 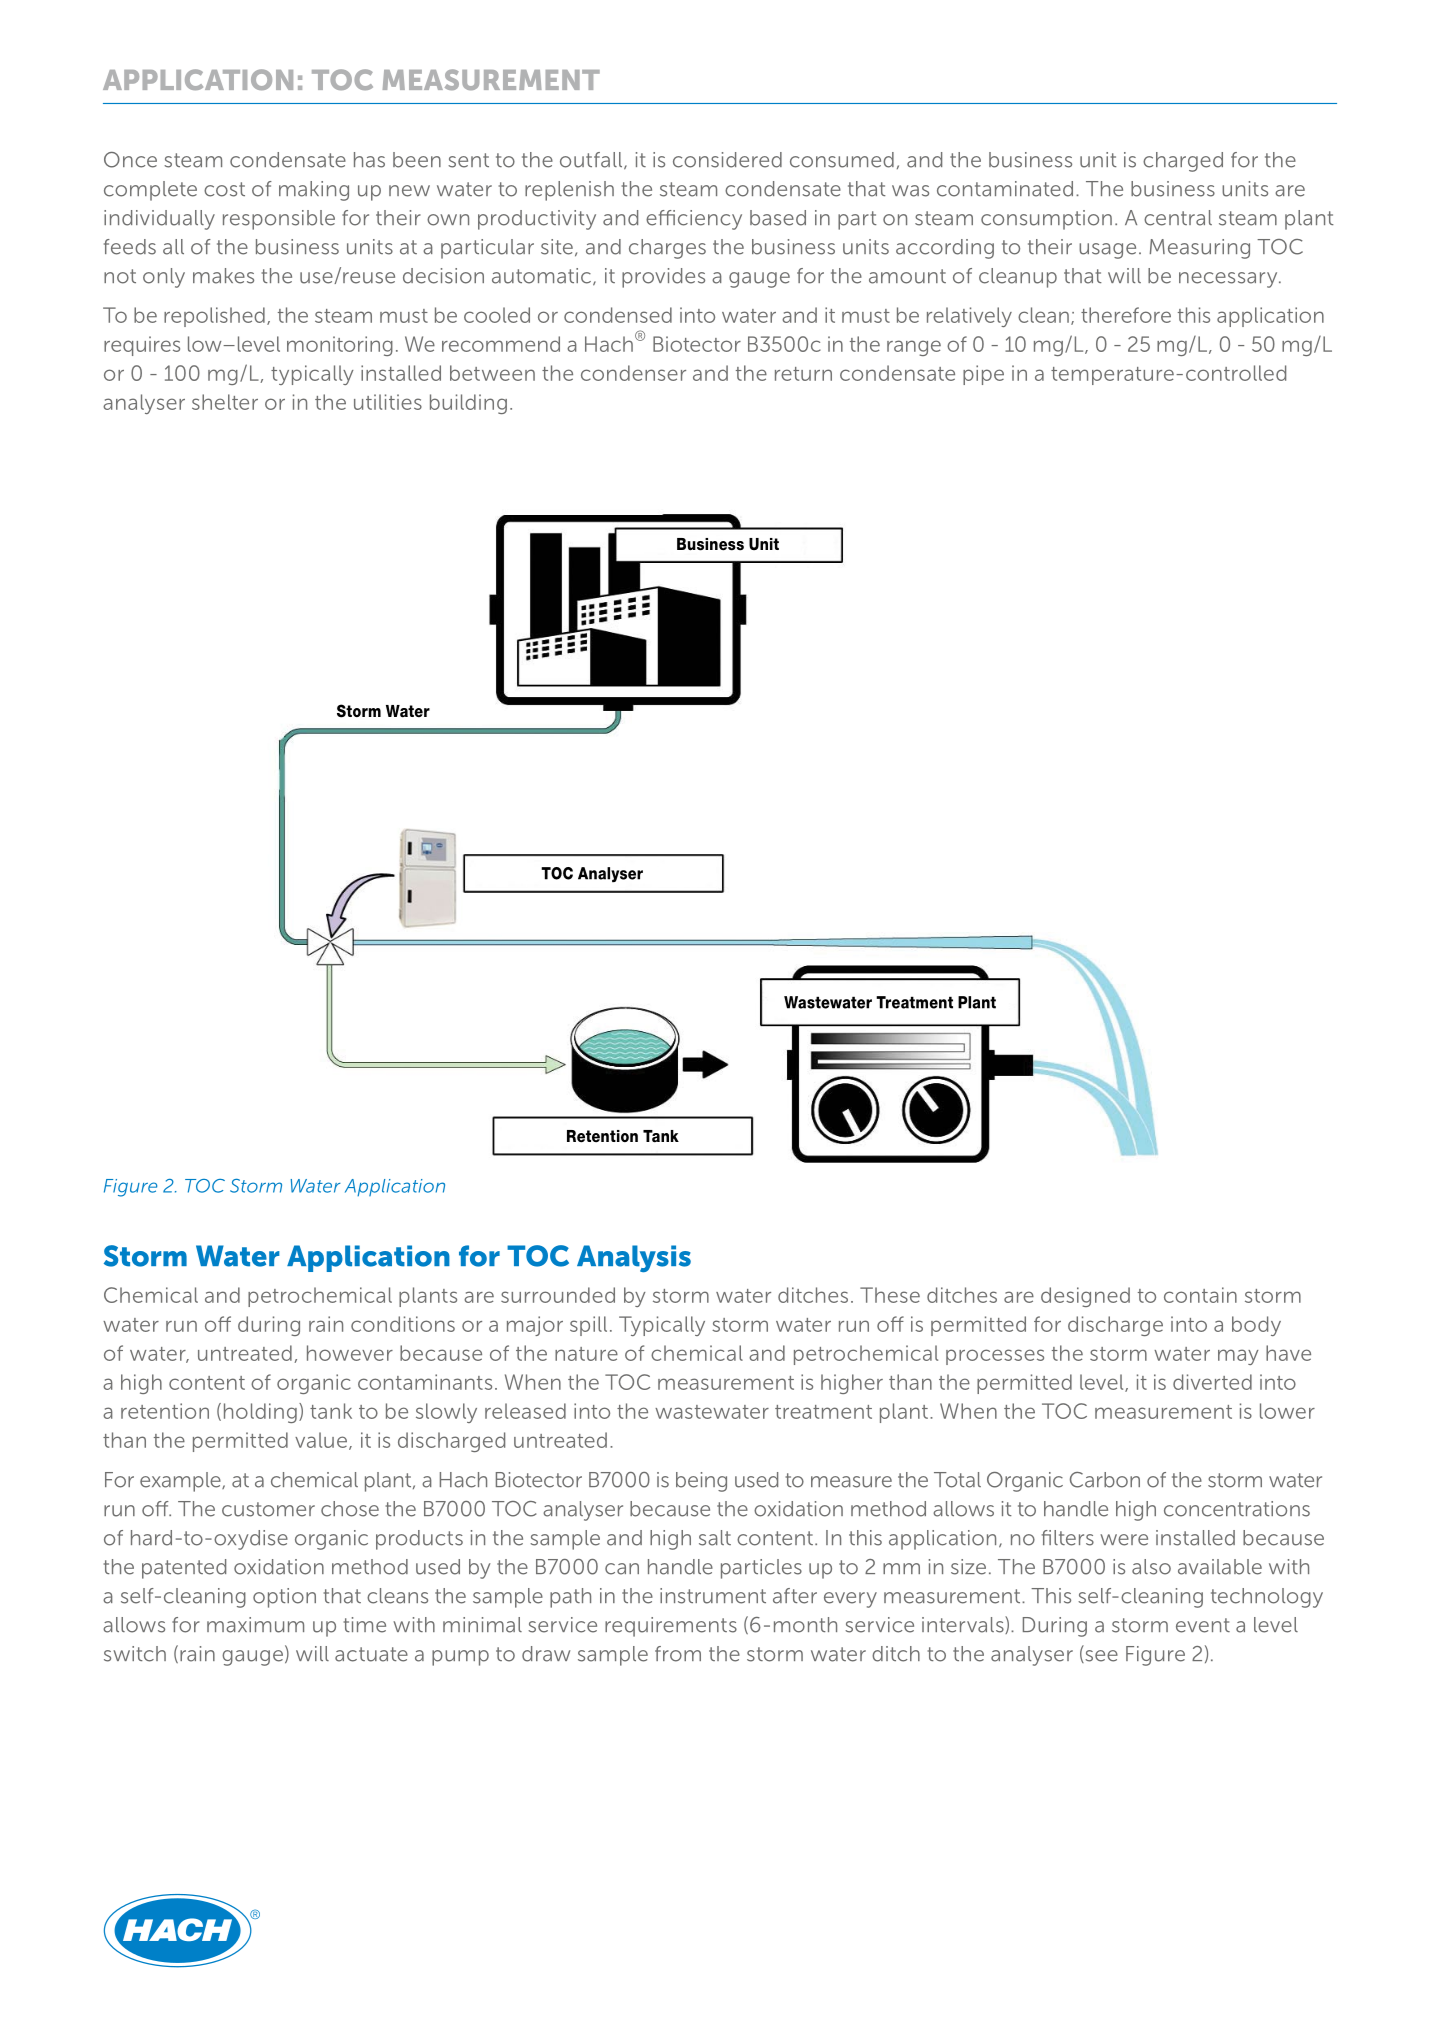 I want to click on maximum, so click(x=255, y=1625).
